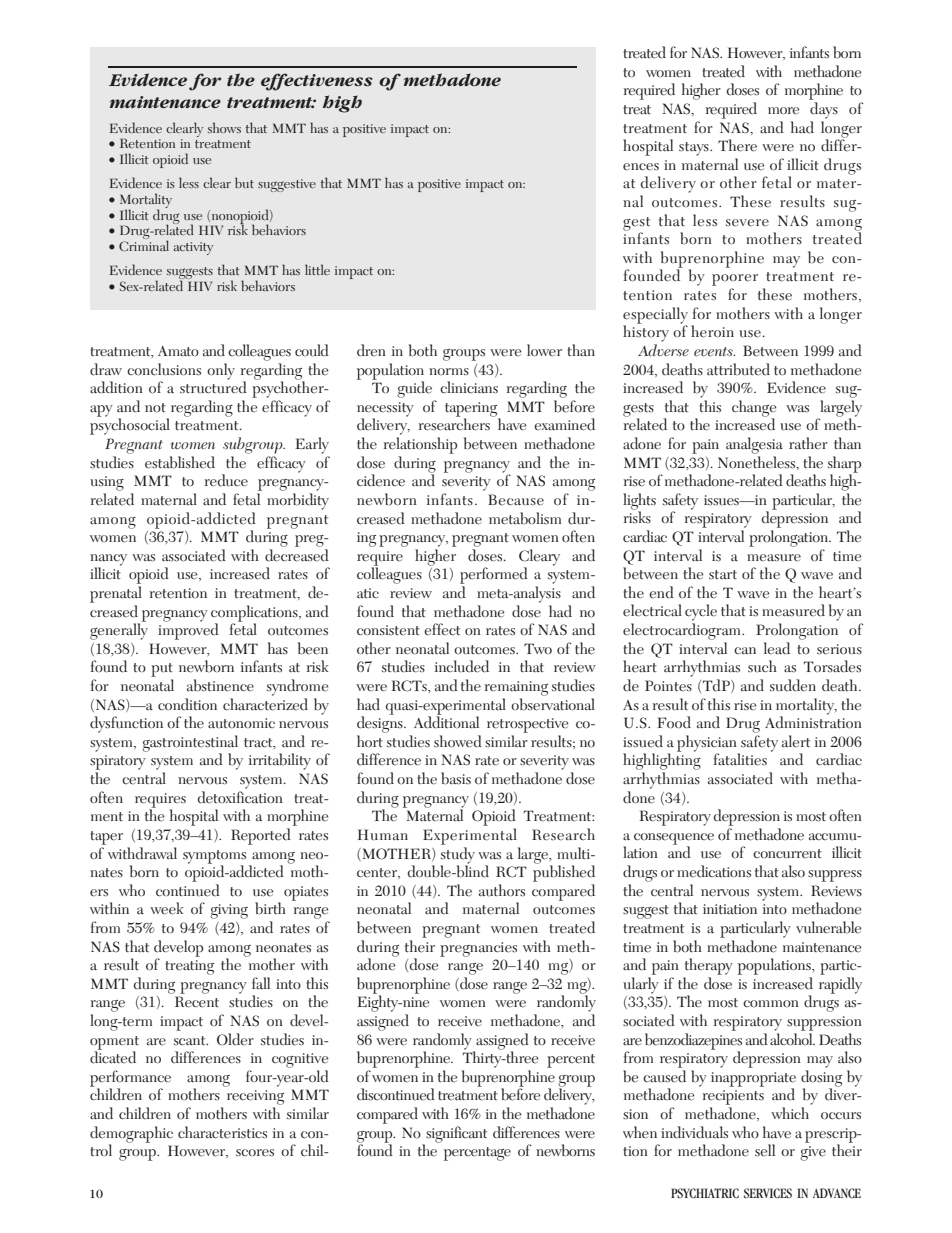 The width and height of the screenshot is (952, 1233). Describe the element at coordinates (188, 630) in the screenshot. I see `improved` at that location.
